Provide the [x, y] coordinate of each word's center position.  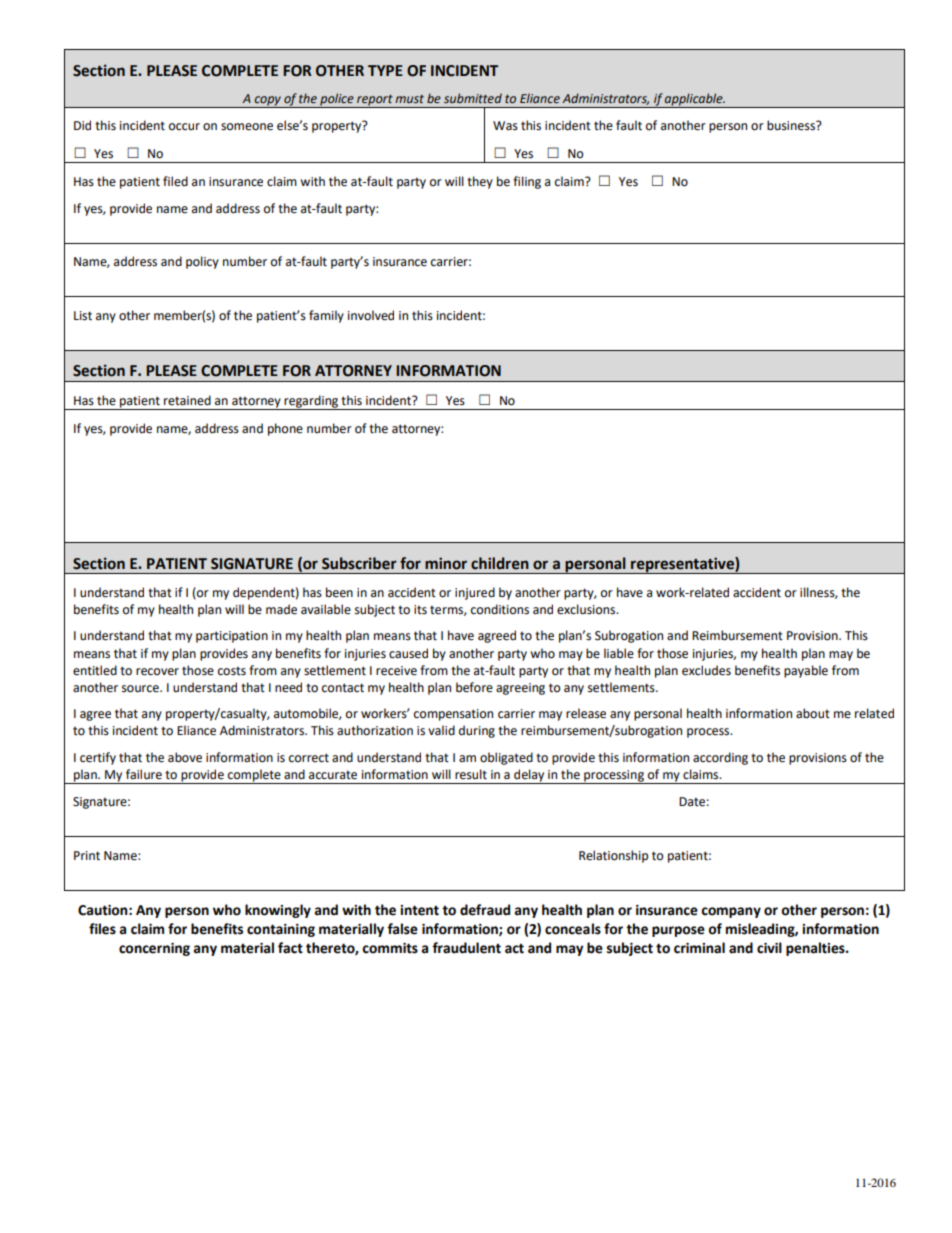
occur [184, 126]
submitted [473, 98]
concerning [154, 949]
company [731, 912]
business [792, 125]
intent [419, 910]
